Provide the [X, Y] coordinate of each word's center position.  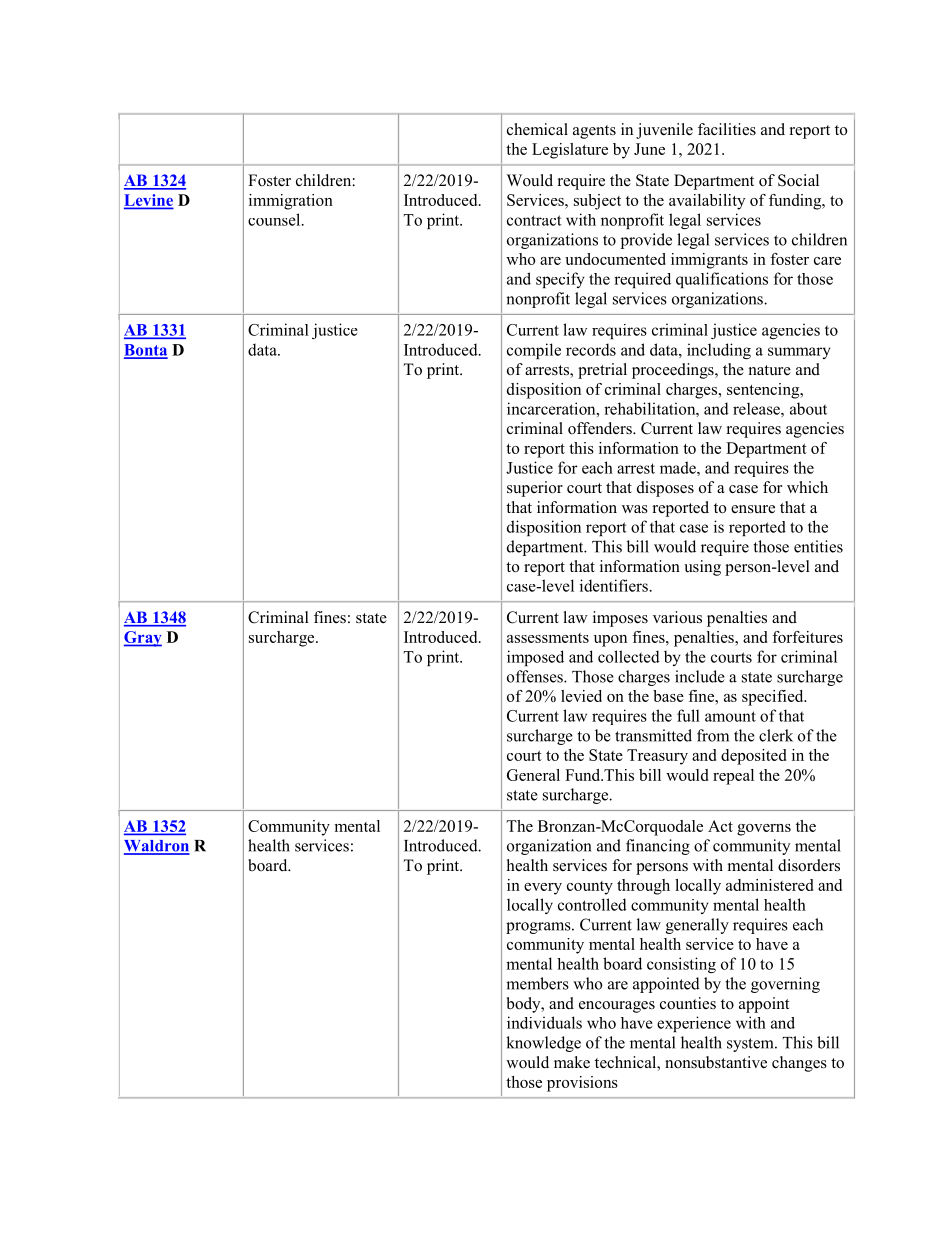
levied [581, 696]
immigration [291, 202]
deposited [753, 757]
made [679, 467]
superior [535, 489]
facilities [727, 129]
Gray [143, 639]
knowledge [543, 1044]
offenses [536, 676]
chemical [537, 129]
